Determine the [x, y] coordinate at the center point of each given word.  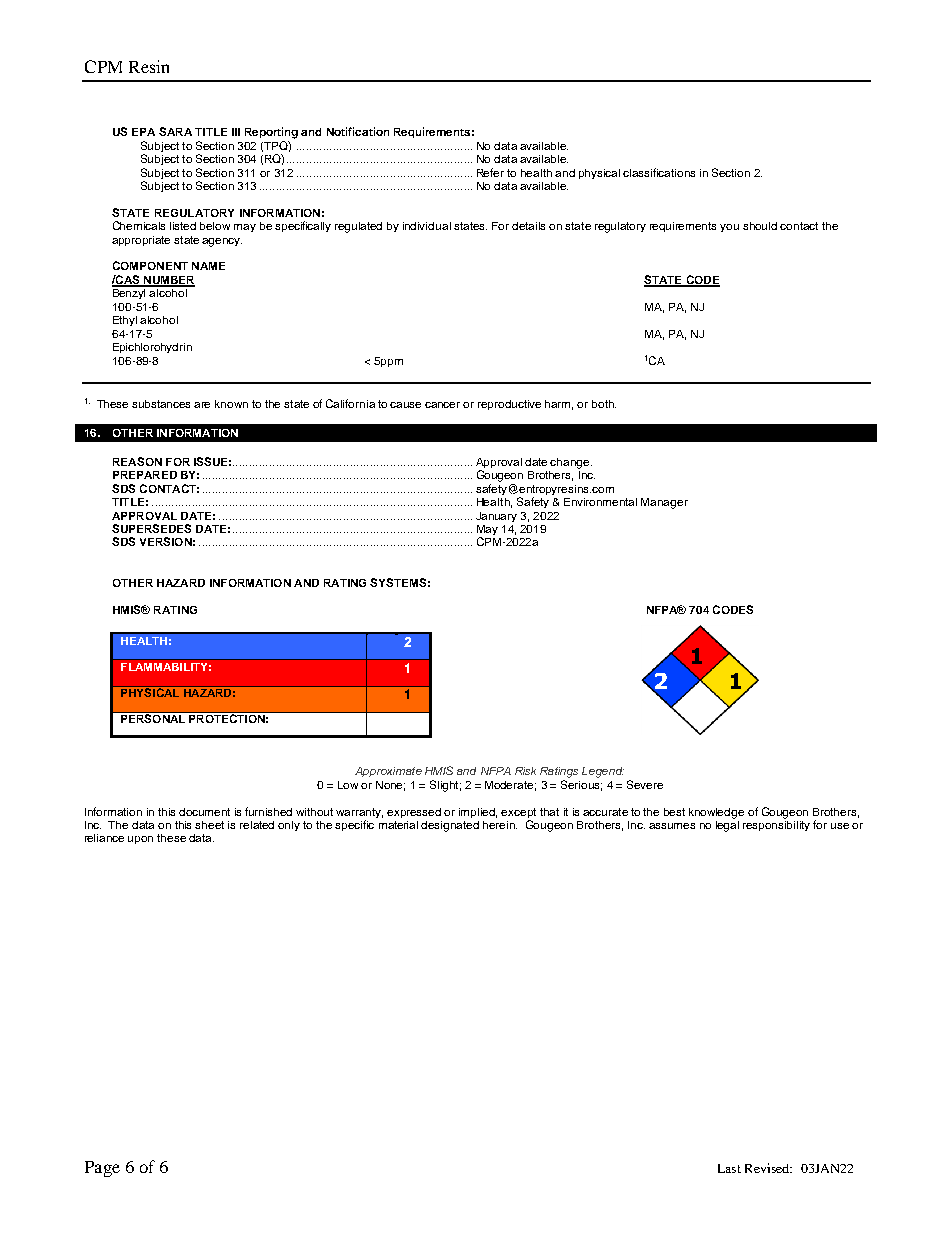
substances [161, 404]
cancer [442, 405]
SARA [175, 131]
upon [140, 840]
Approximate [388, 772]
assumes [672, 826]
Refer [490, 172]
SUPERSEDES [151, 528]
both [604, 404]
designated [450, 826]
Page [102, 1169]
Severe [645, 784]
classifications [659, 172]
